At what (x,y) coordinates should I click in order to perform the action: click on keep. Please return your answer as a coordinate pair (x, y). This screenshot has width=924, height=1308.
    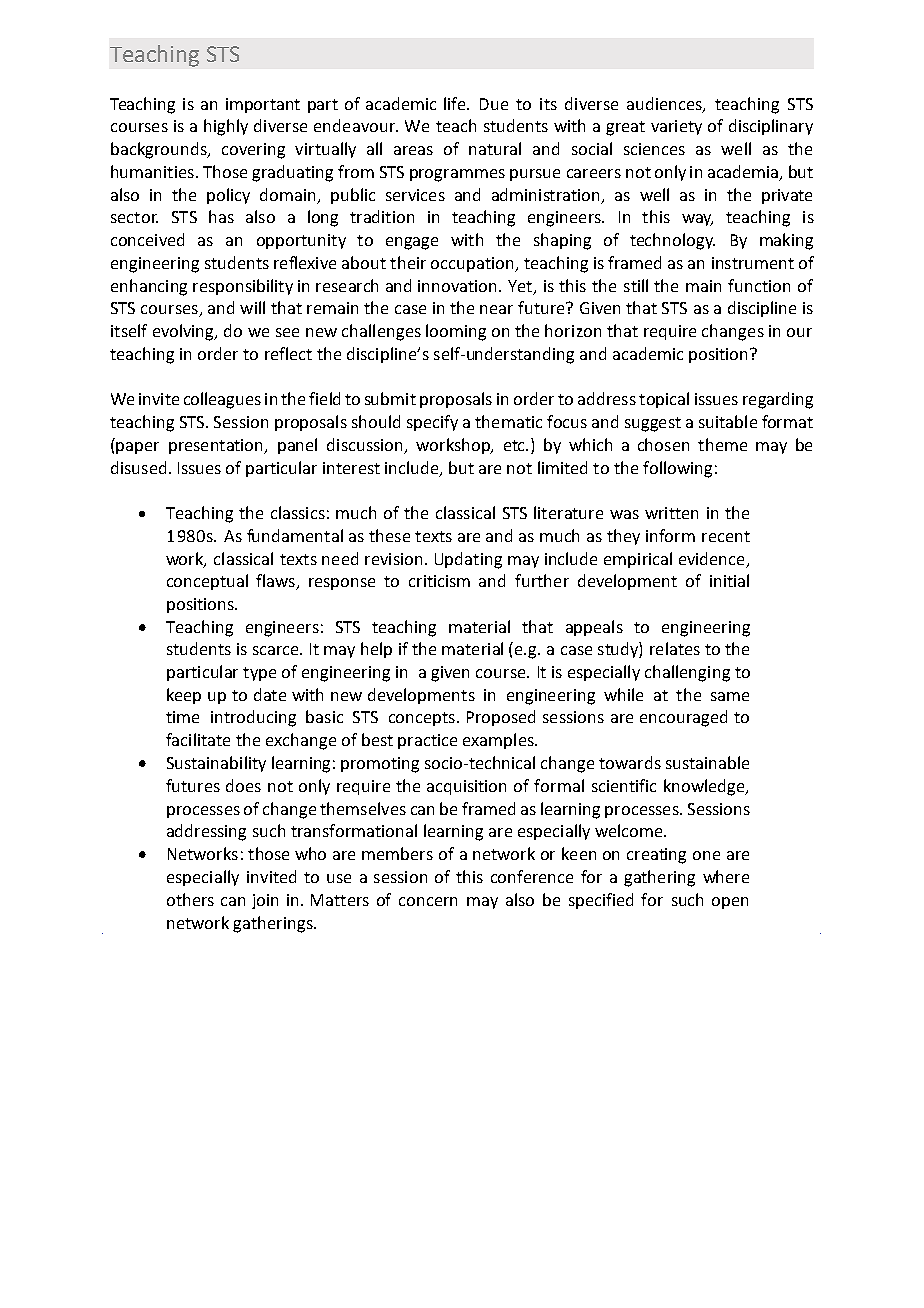
    Looking at the image, I should click on (184, 696).
